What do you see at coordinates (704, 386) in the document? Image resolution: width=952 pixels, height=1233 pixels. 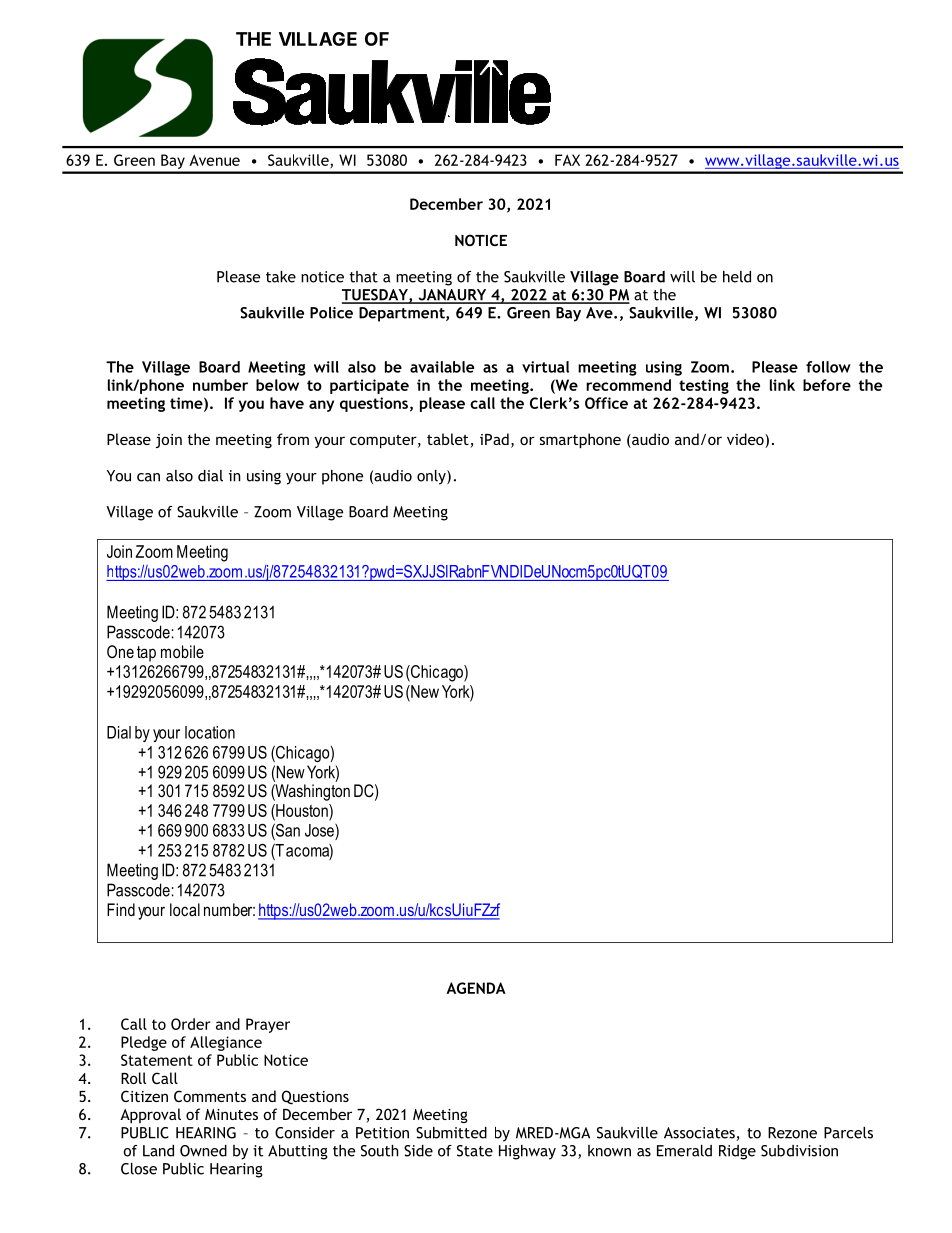 I see `testing` at bounding box center [704, 386].
